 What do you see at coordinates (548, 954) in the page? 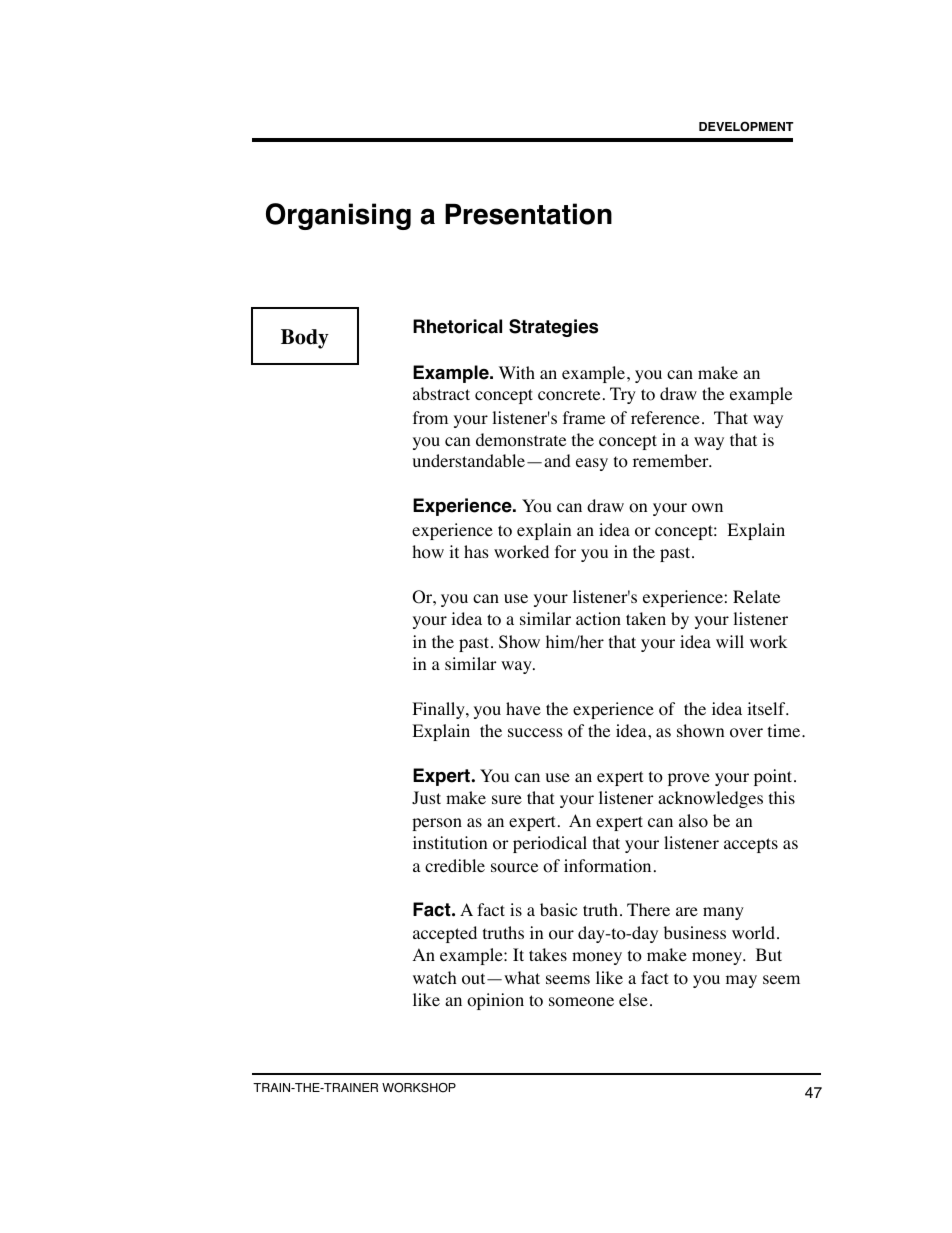
I see `takes` at bounding box center [548, 954].
